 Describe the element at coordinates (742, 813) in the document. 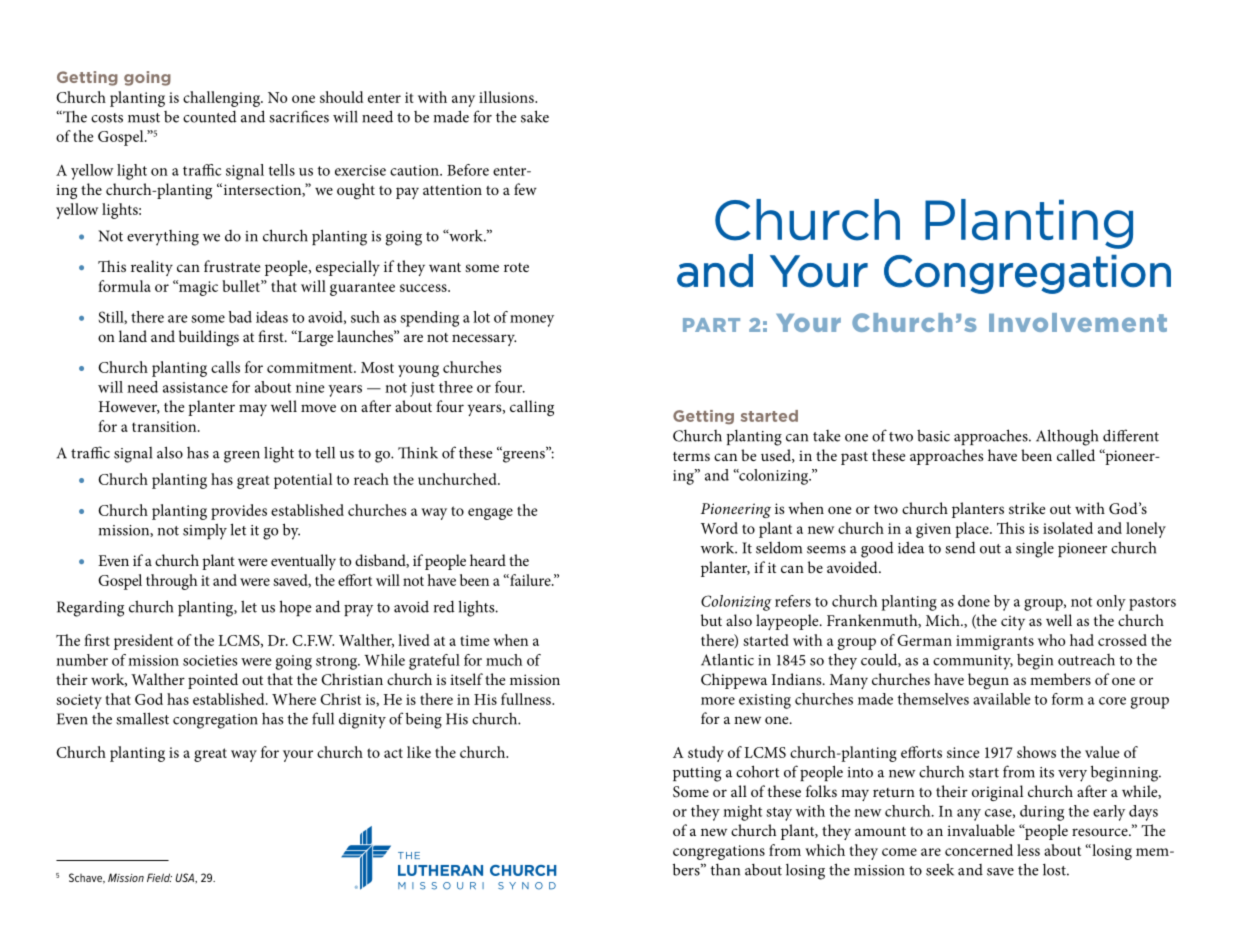

I see `might` at that location.
